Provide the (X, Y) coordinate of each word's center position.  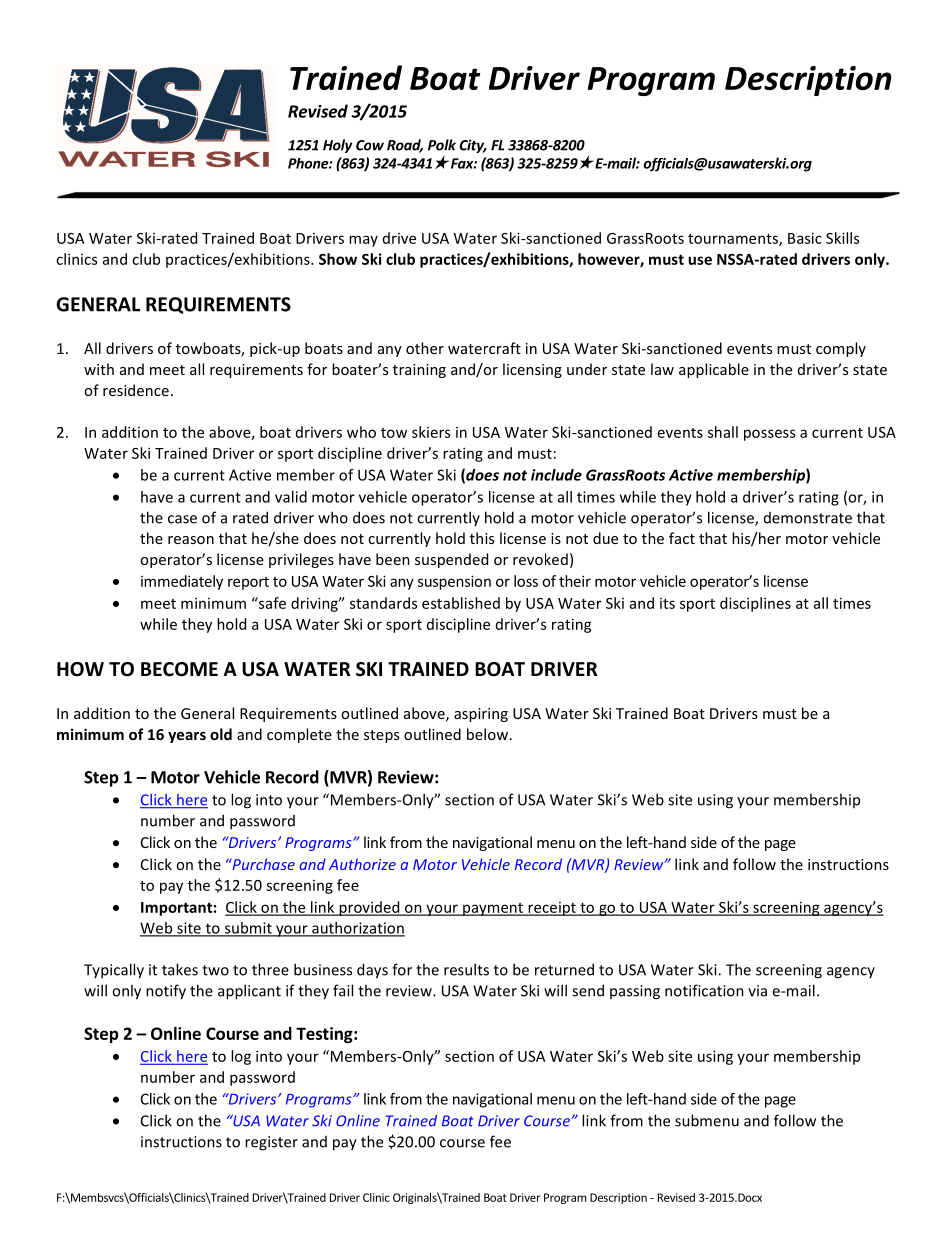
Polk (442, 145)
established (461, 603)
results (466, 969)
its (667, 603)
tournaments (734, 240)
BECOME (179, 669)
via (757, 991)
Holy (337, 146)
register (271, 1143)
